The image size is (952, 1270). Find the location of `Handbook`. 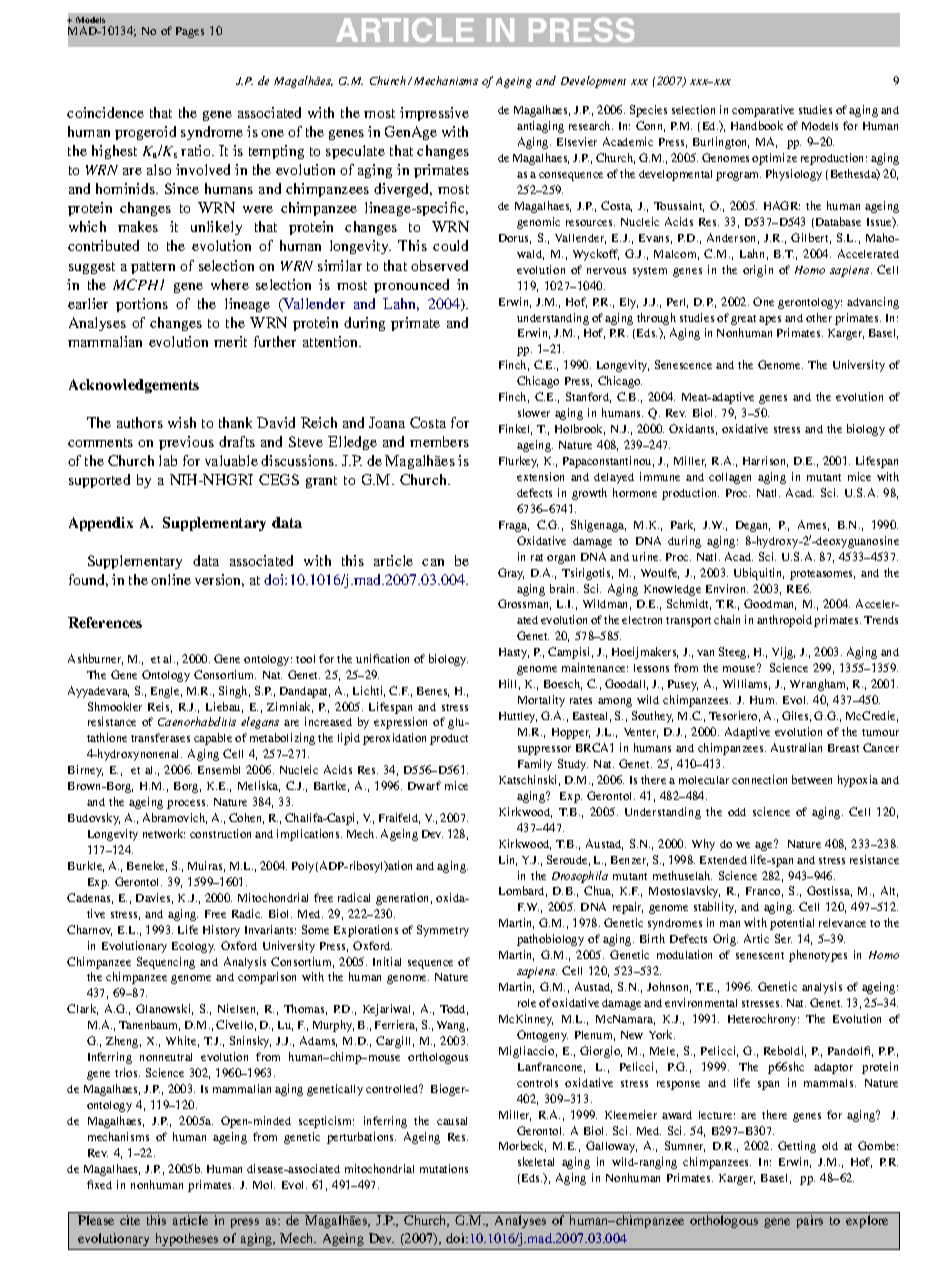

Handbook is located at coordinates (757, 125).
